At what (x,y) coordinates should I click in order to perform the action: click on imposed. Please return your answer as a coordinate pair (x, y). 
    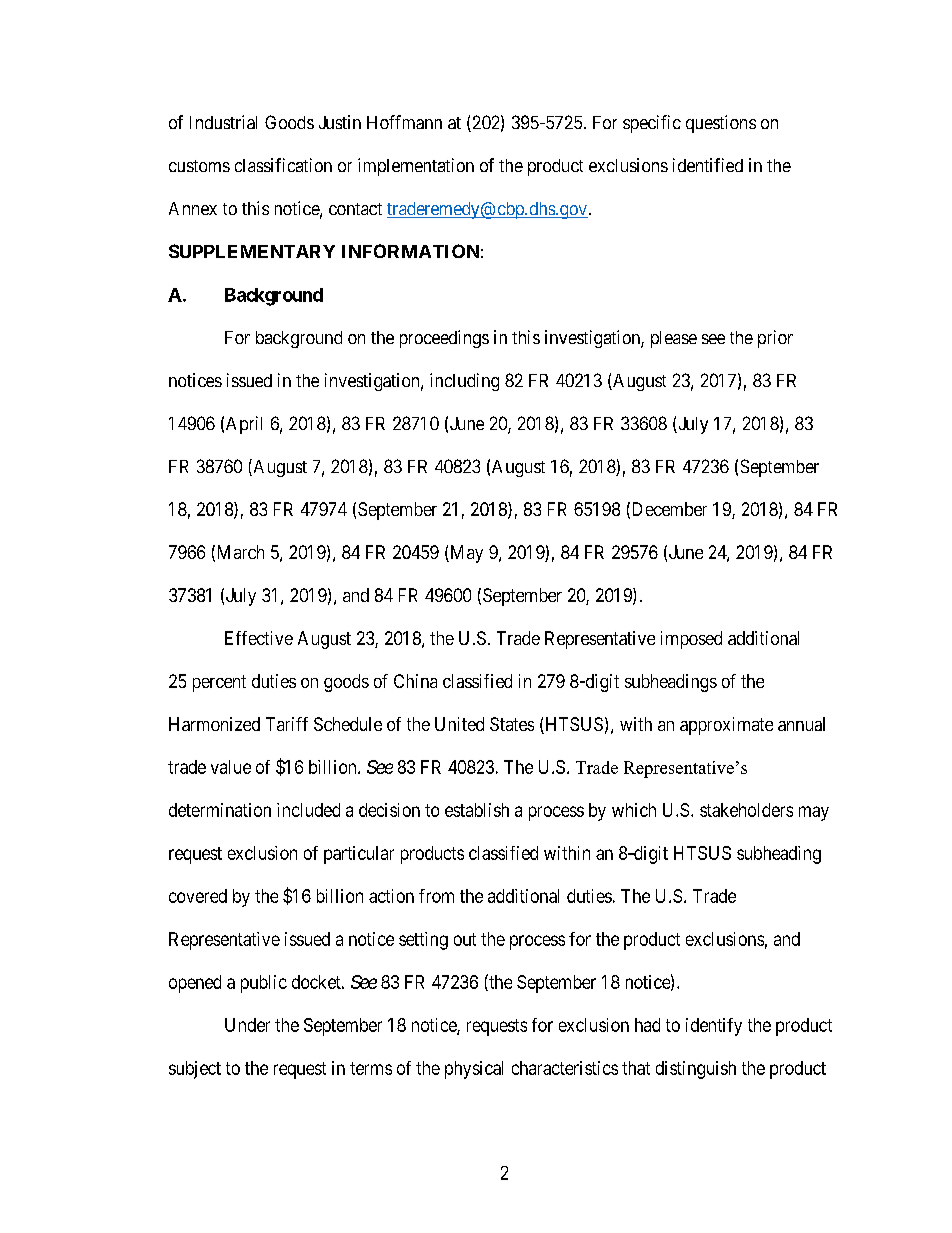
    Looking at the image, I should click on (691, 640).
